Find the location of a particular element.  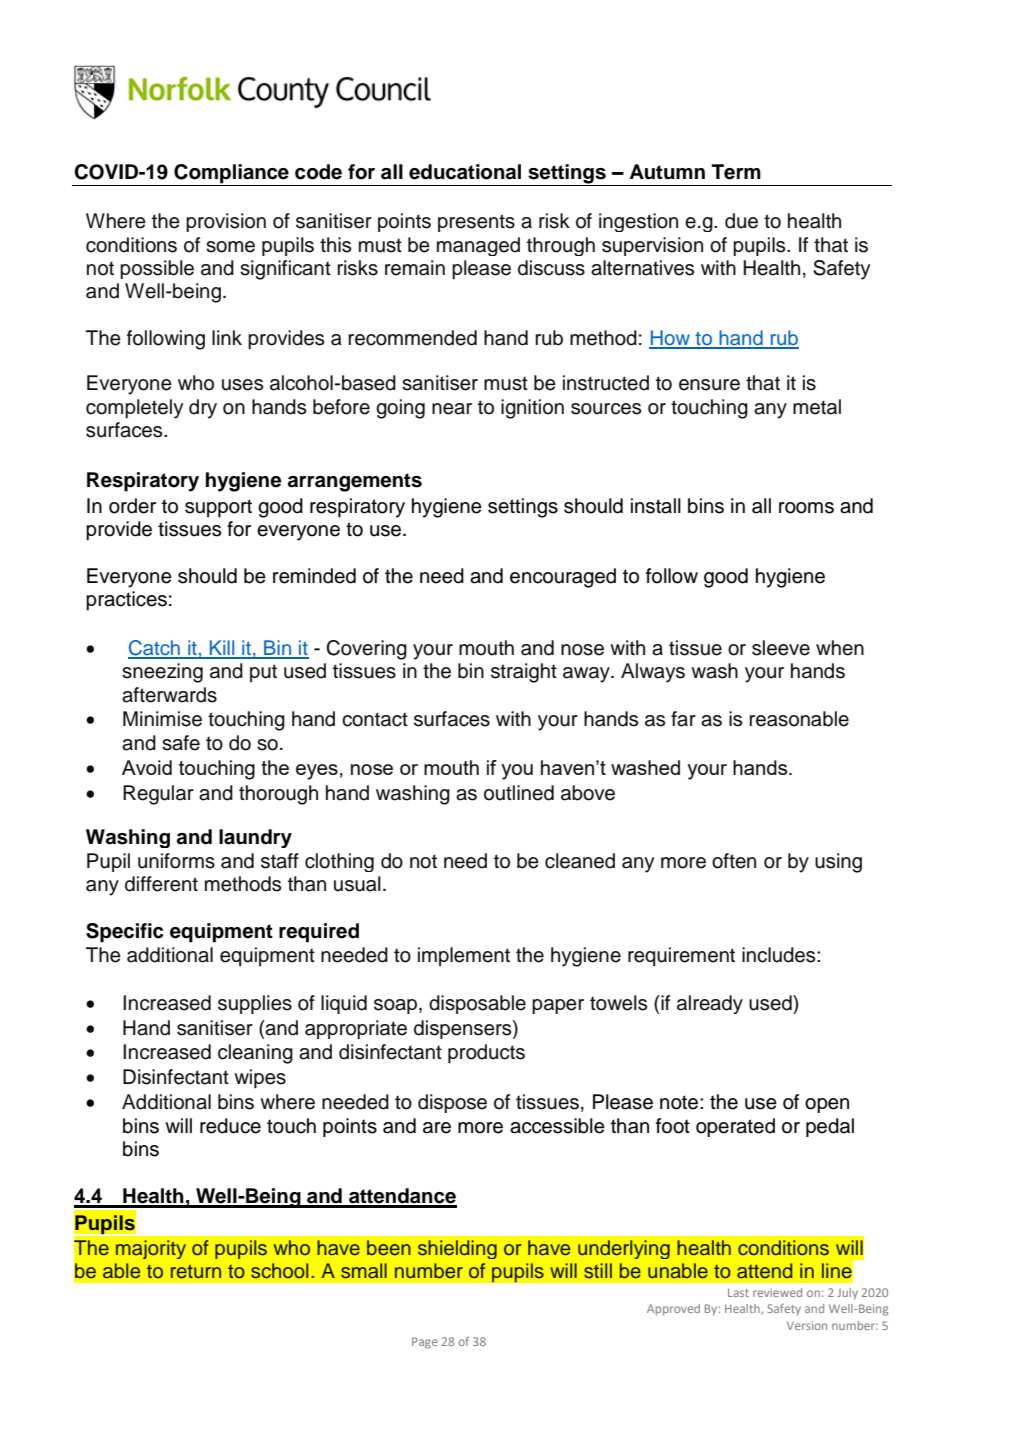

presents is located at coordinates (476, 223).
